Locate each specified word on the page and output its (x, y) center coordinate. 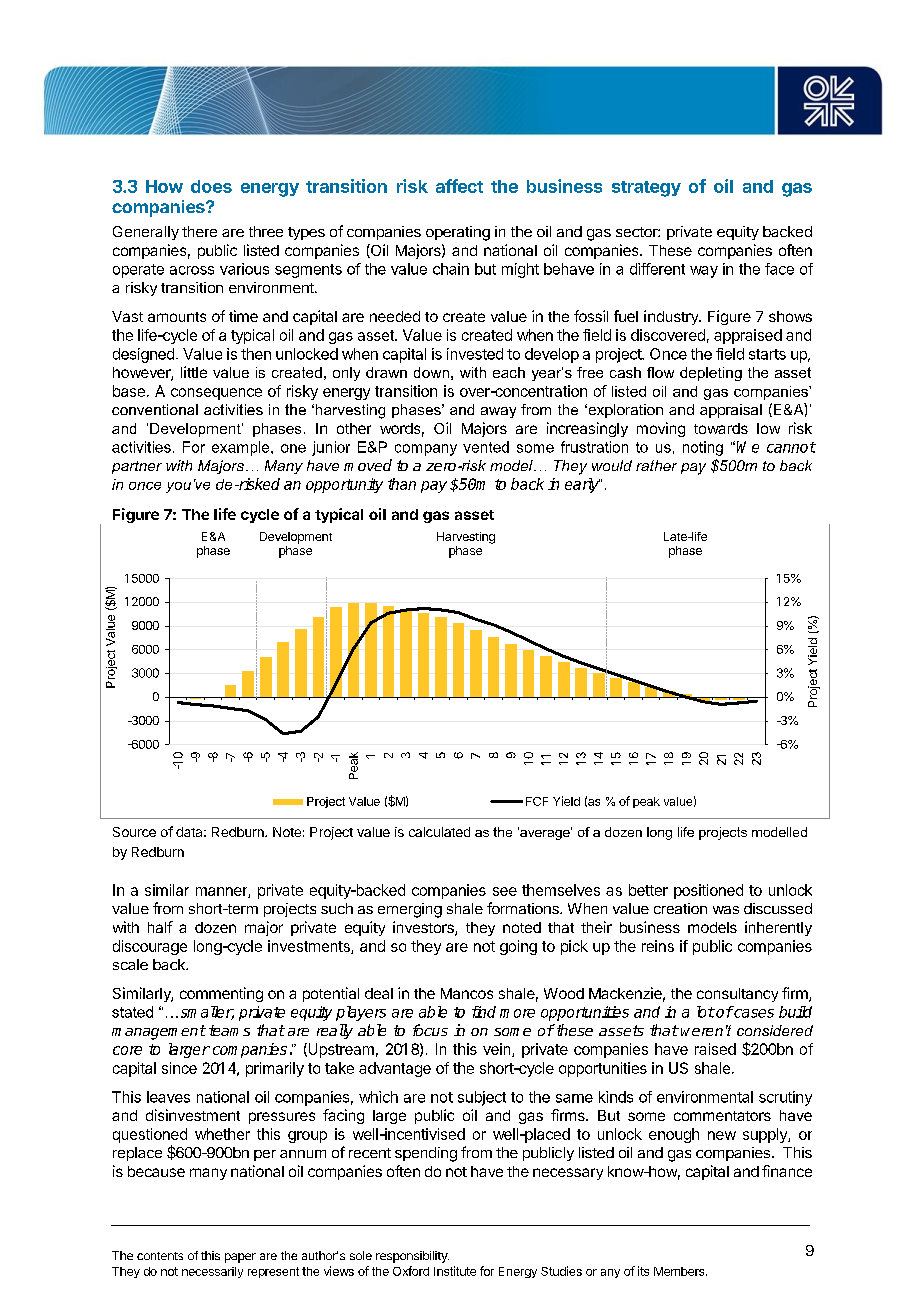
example (242, 448)
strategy (646, 189)
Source (134, 832)
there (199, 231)
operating (458, 233)
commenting (221, 994)
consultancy (737, 995)
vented (486, 447)
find (484, 1012)
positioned (708, 891)
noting (703, 448)
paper (240, 1258)
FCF (537, 801)
